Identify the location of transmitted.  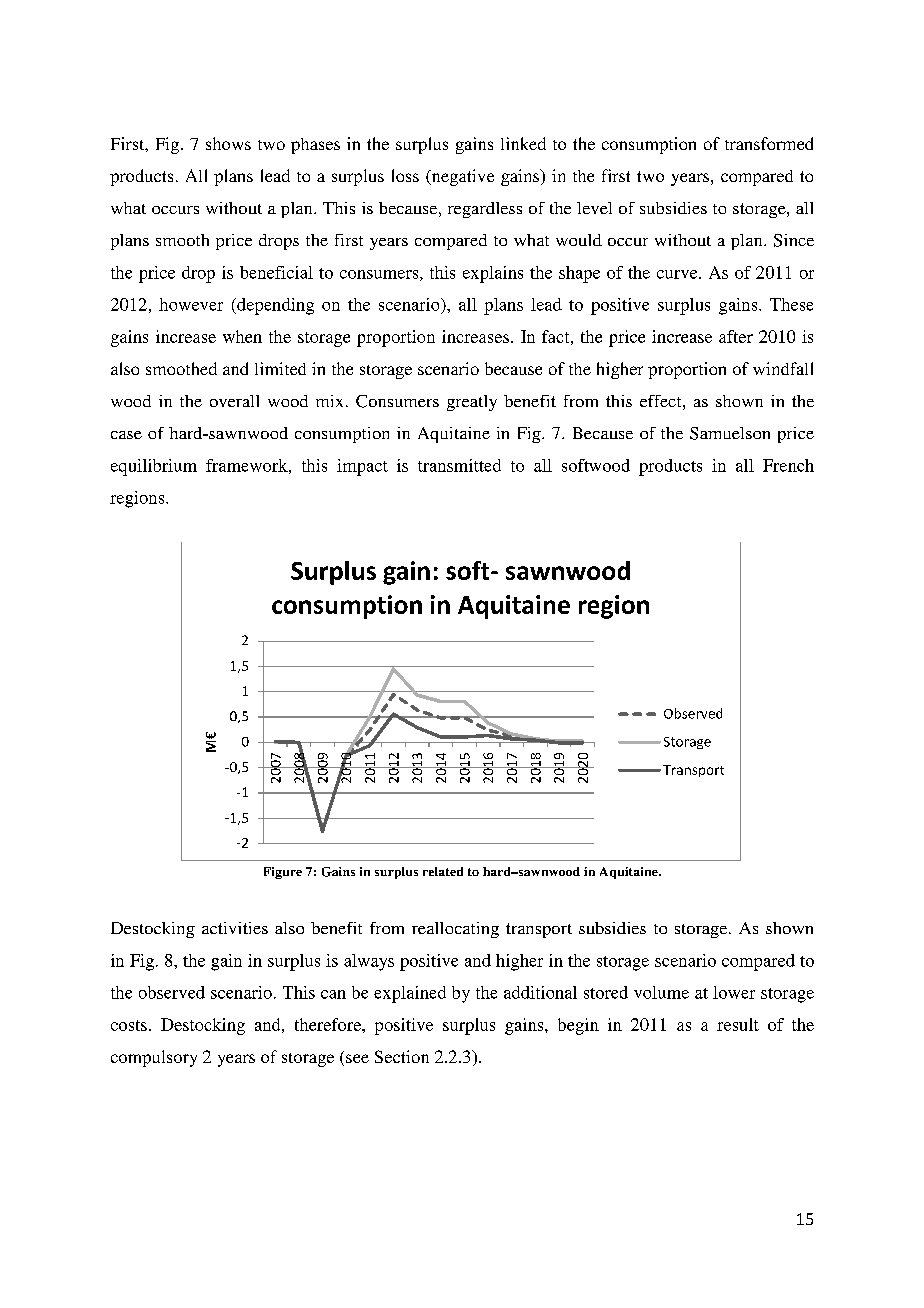
(459, 465).
